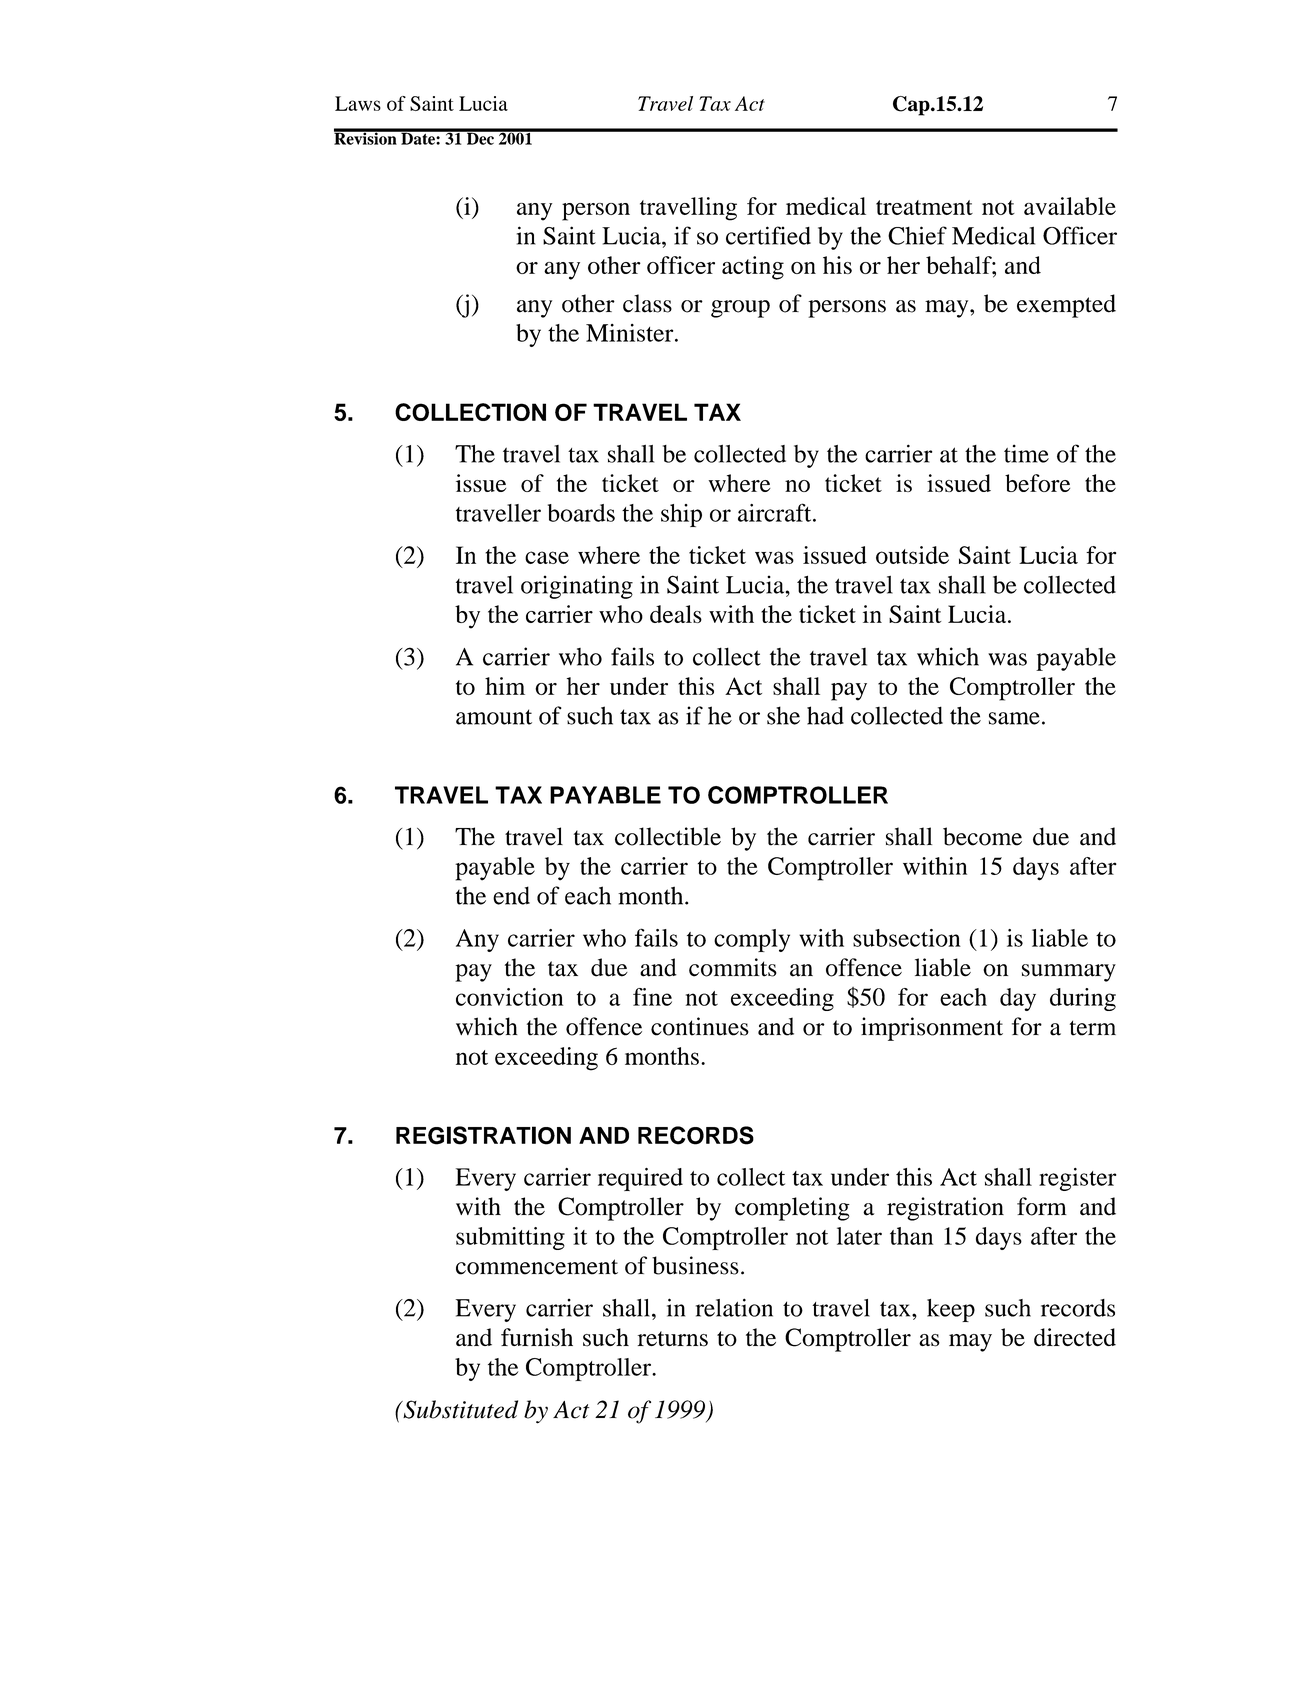  I want to click on imprisonment, so click(932, 1029).
